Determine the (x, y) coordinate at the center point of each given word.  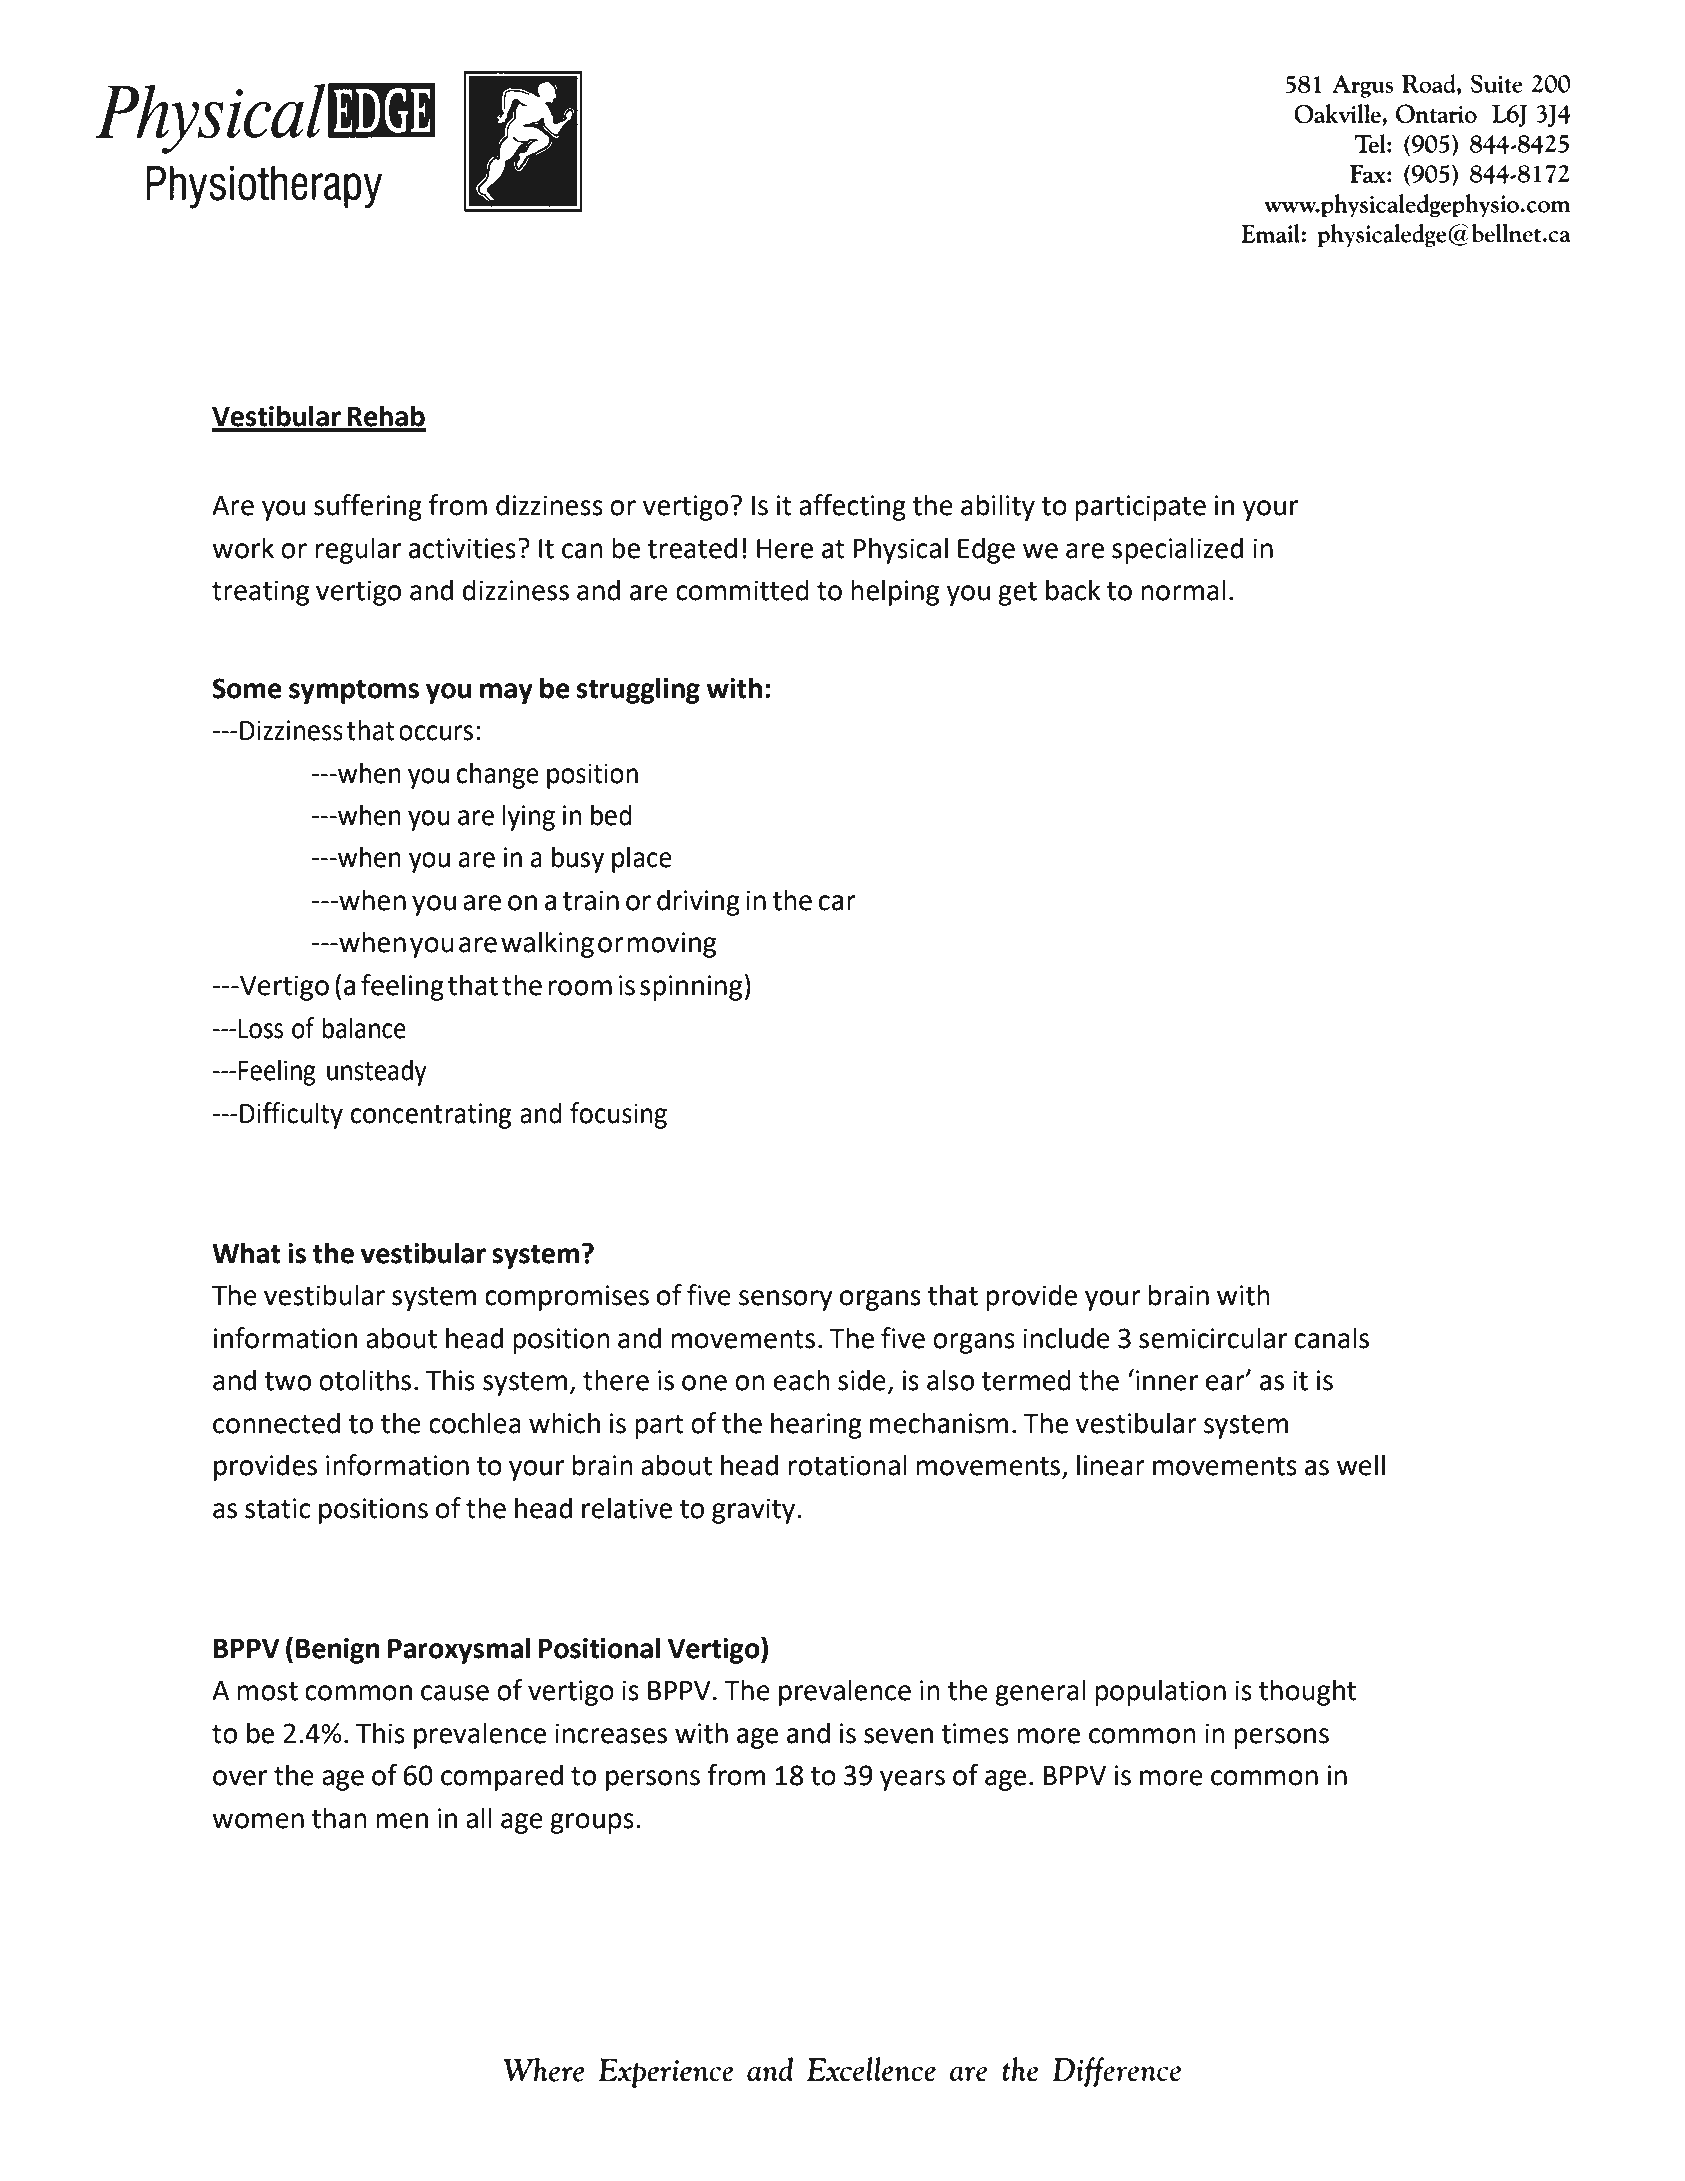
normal (1183, 590)
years (912, 1780)
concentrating (431, 1116)
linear (1111, 1465)
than (339, 1818)
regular (358, 550)
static (278, 1508)
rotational (847, 1465)
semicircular (1213, 1338)
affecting (852, 507)
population (1160, 1692)
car (837, 903)
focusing (618, 1115)
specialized (1177, 550)
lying (528, 817)
